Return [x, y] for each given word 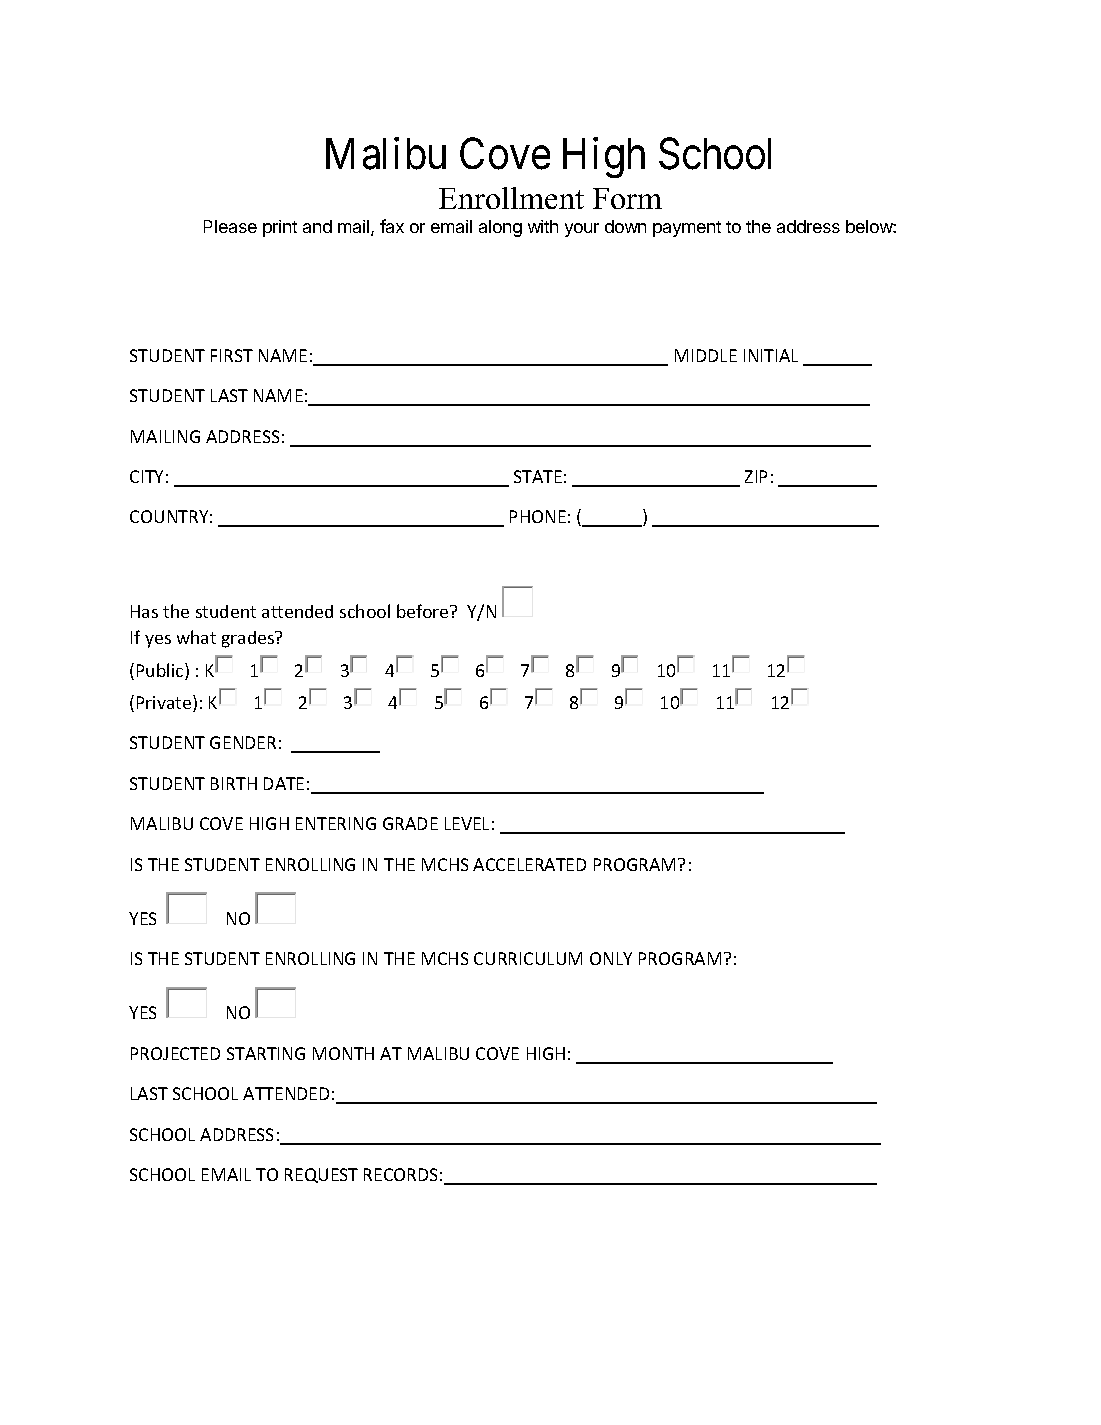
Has [144, 611]
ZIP [756, 476]
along [500, 228]
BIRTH [234, 783]
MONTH [343, 1053]
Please [230, 226]
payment [687, 229]
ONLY [611, 958]
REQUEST [321, 1175]
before [424, 611]
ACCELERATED [529, 864]
